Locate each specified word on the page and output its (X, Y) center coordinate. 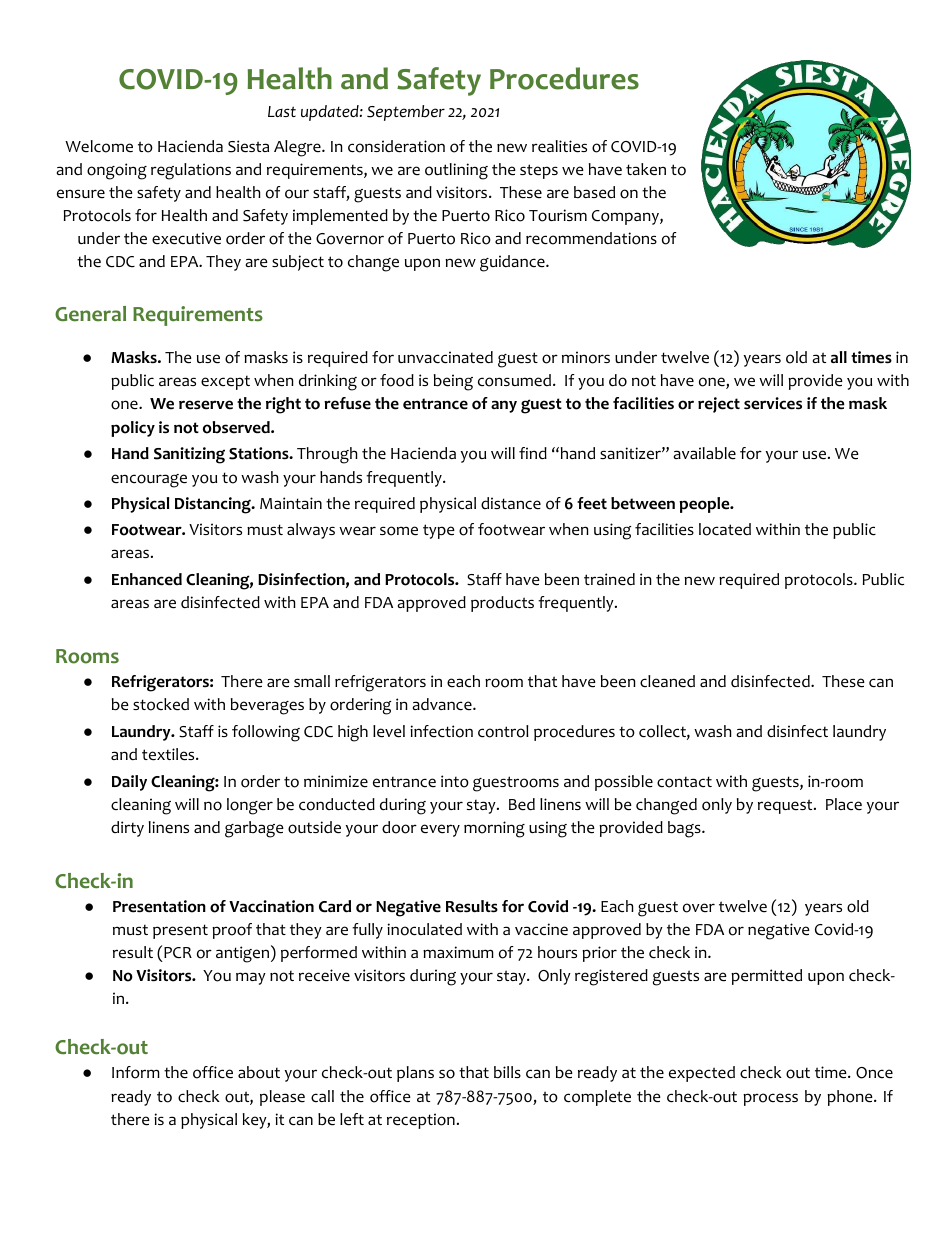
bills (507, 1072)
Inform (136, 1072)
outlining (456, 171)
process (770, 1099)
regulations (191, 171)
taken (646, 169)
